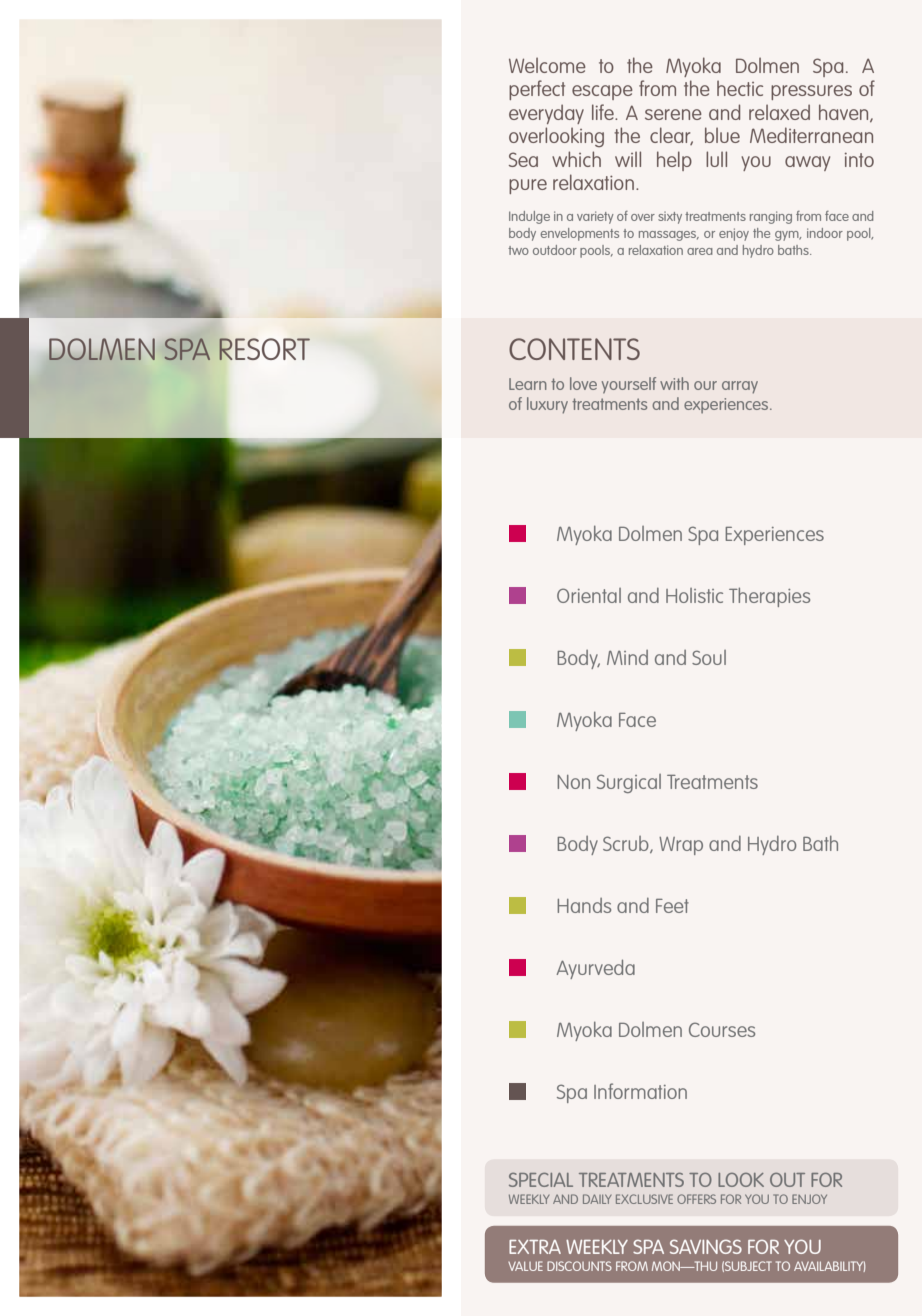 Image resolution: width=922 pixels, height=1316 pixels. I want to click on Therapies, so click(769, 597).
